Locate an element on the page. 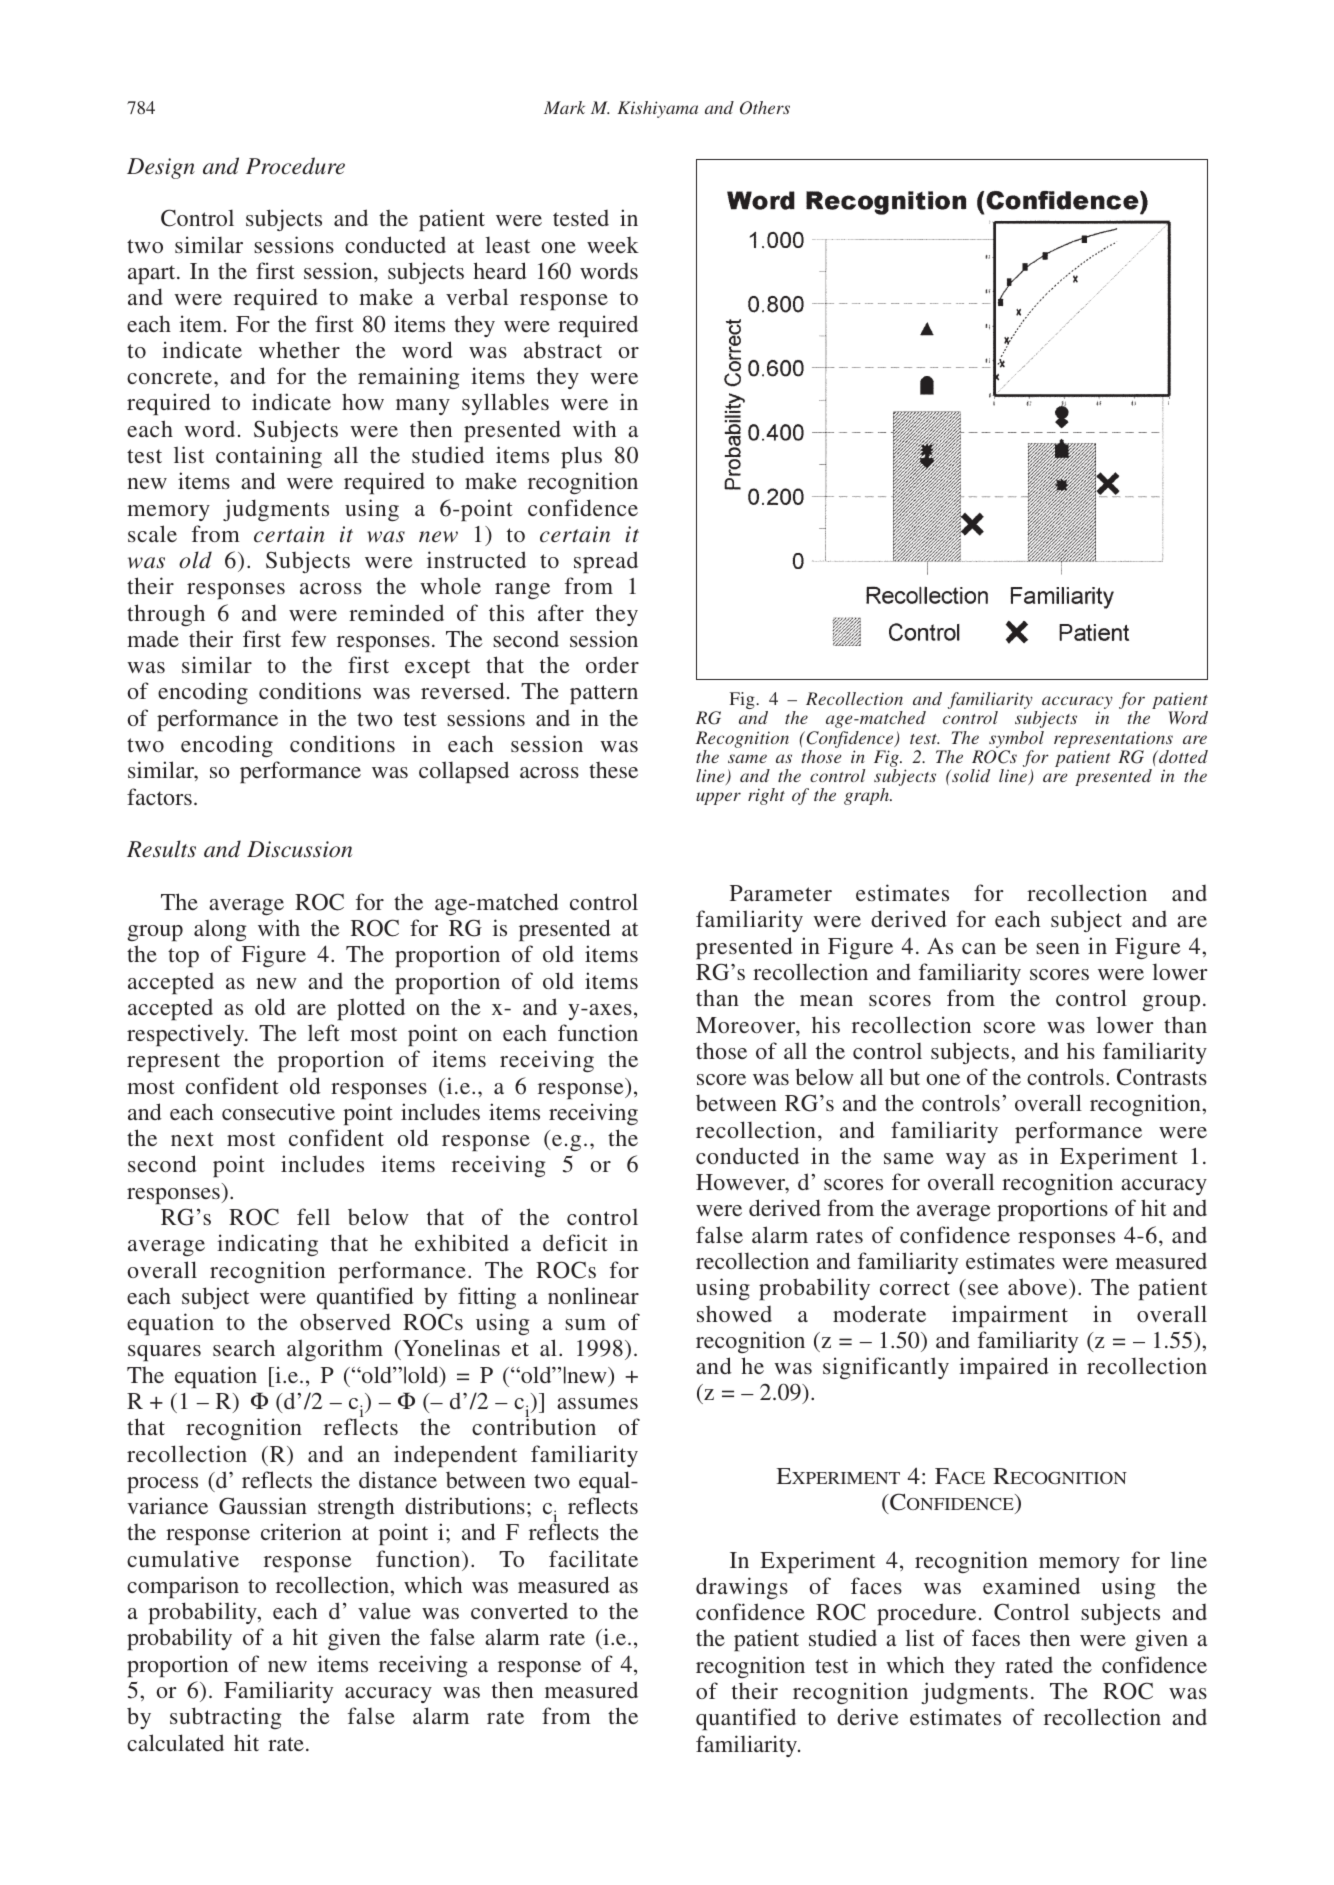 The width and height of the image is (1334, 1885). deficit is located at coordinates (575, 1242).
